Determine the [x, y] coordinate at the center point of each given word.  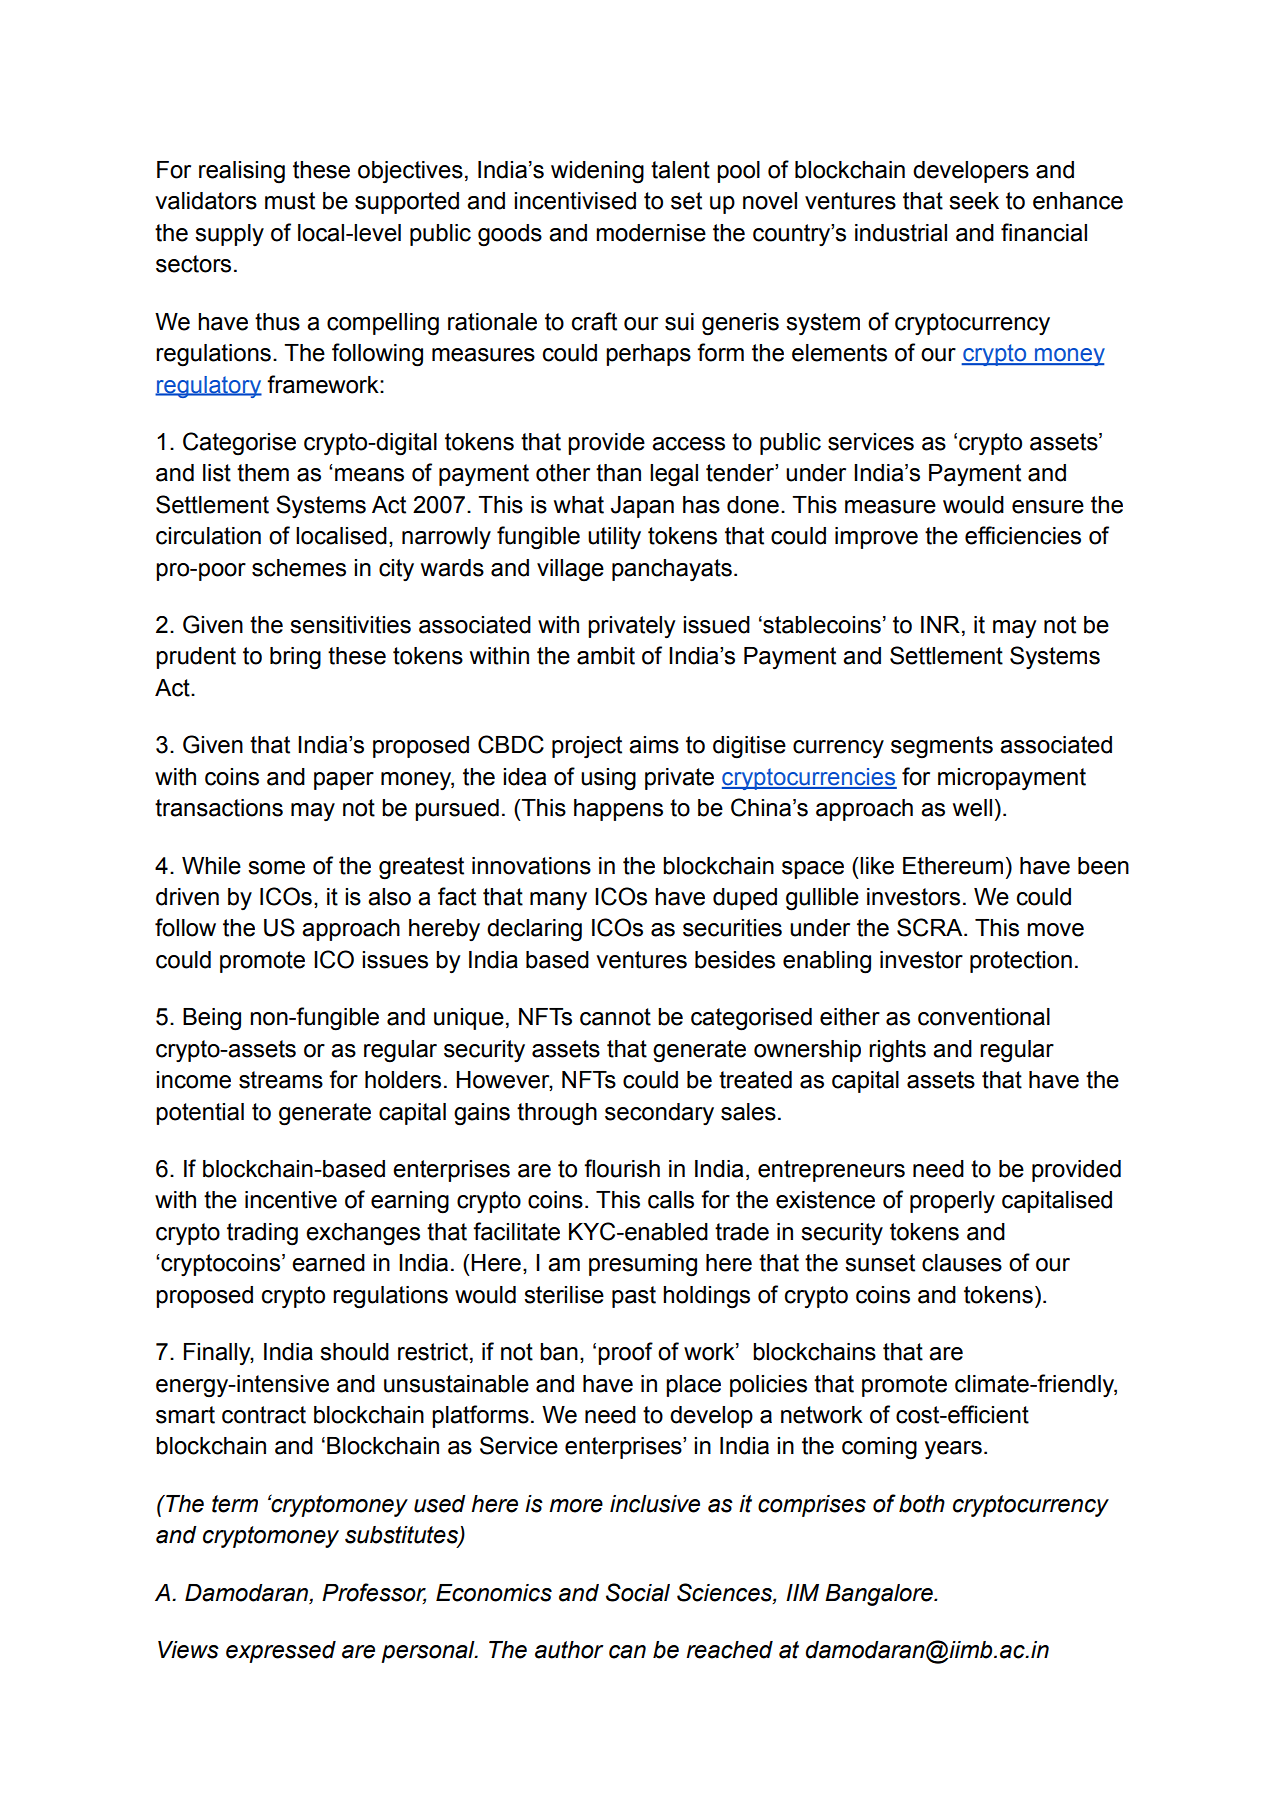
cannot [615, 1017]
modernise [651, 233]
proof [625, 1353]
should [354, 1352]
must [290, 201]
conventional [984, 1017]
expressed [281, 1652]
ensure [1048, 507]
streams [281, 1080]
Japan [642, 507]
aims [654, 745]
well [972, 808]
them [263, 473]
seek [974, 201]
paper [344, 781]
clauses [962, 1263]
